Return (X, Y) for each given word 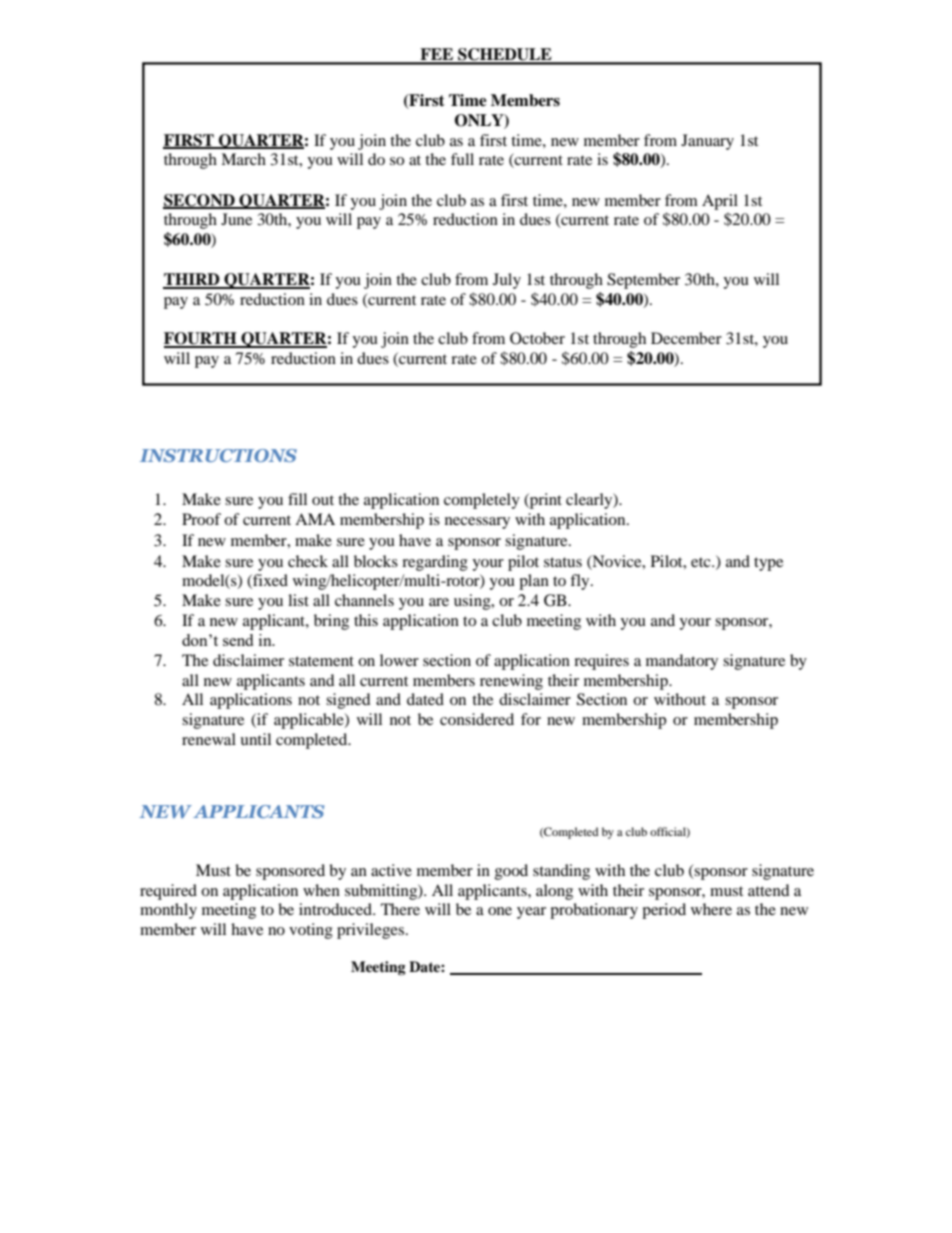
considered (477, 719)
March (243, 159)
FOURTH (201, 339)
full (462, 159)
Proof (201, 519)
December (686, 338)
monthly (168, 911)
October (537, 338)
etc (702, 562)
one (500, 911)
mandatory (682, 662)
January (707, 142)
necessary (477, 523)
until (255, 739)
